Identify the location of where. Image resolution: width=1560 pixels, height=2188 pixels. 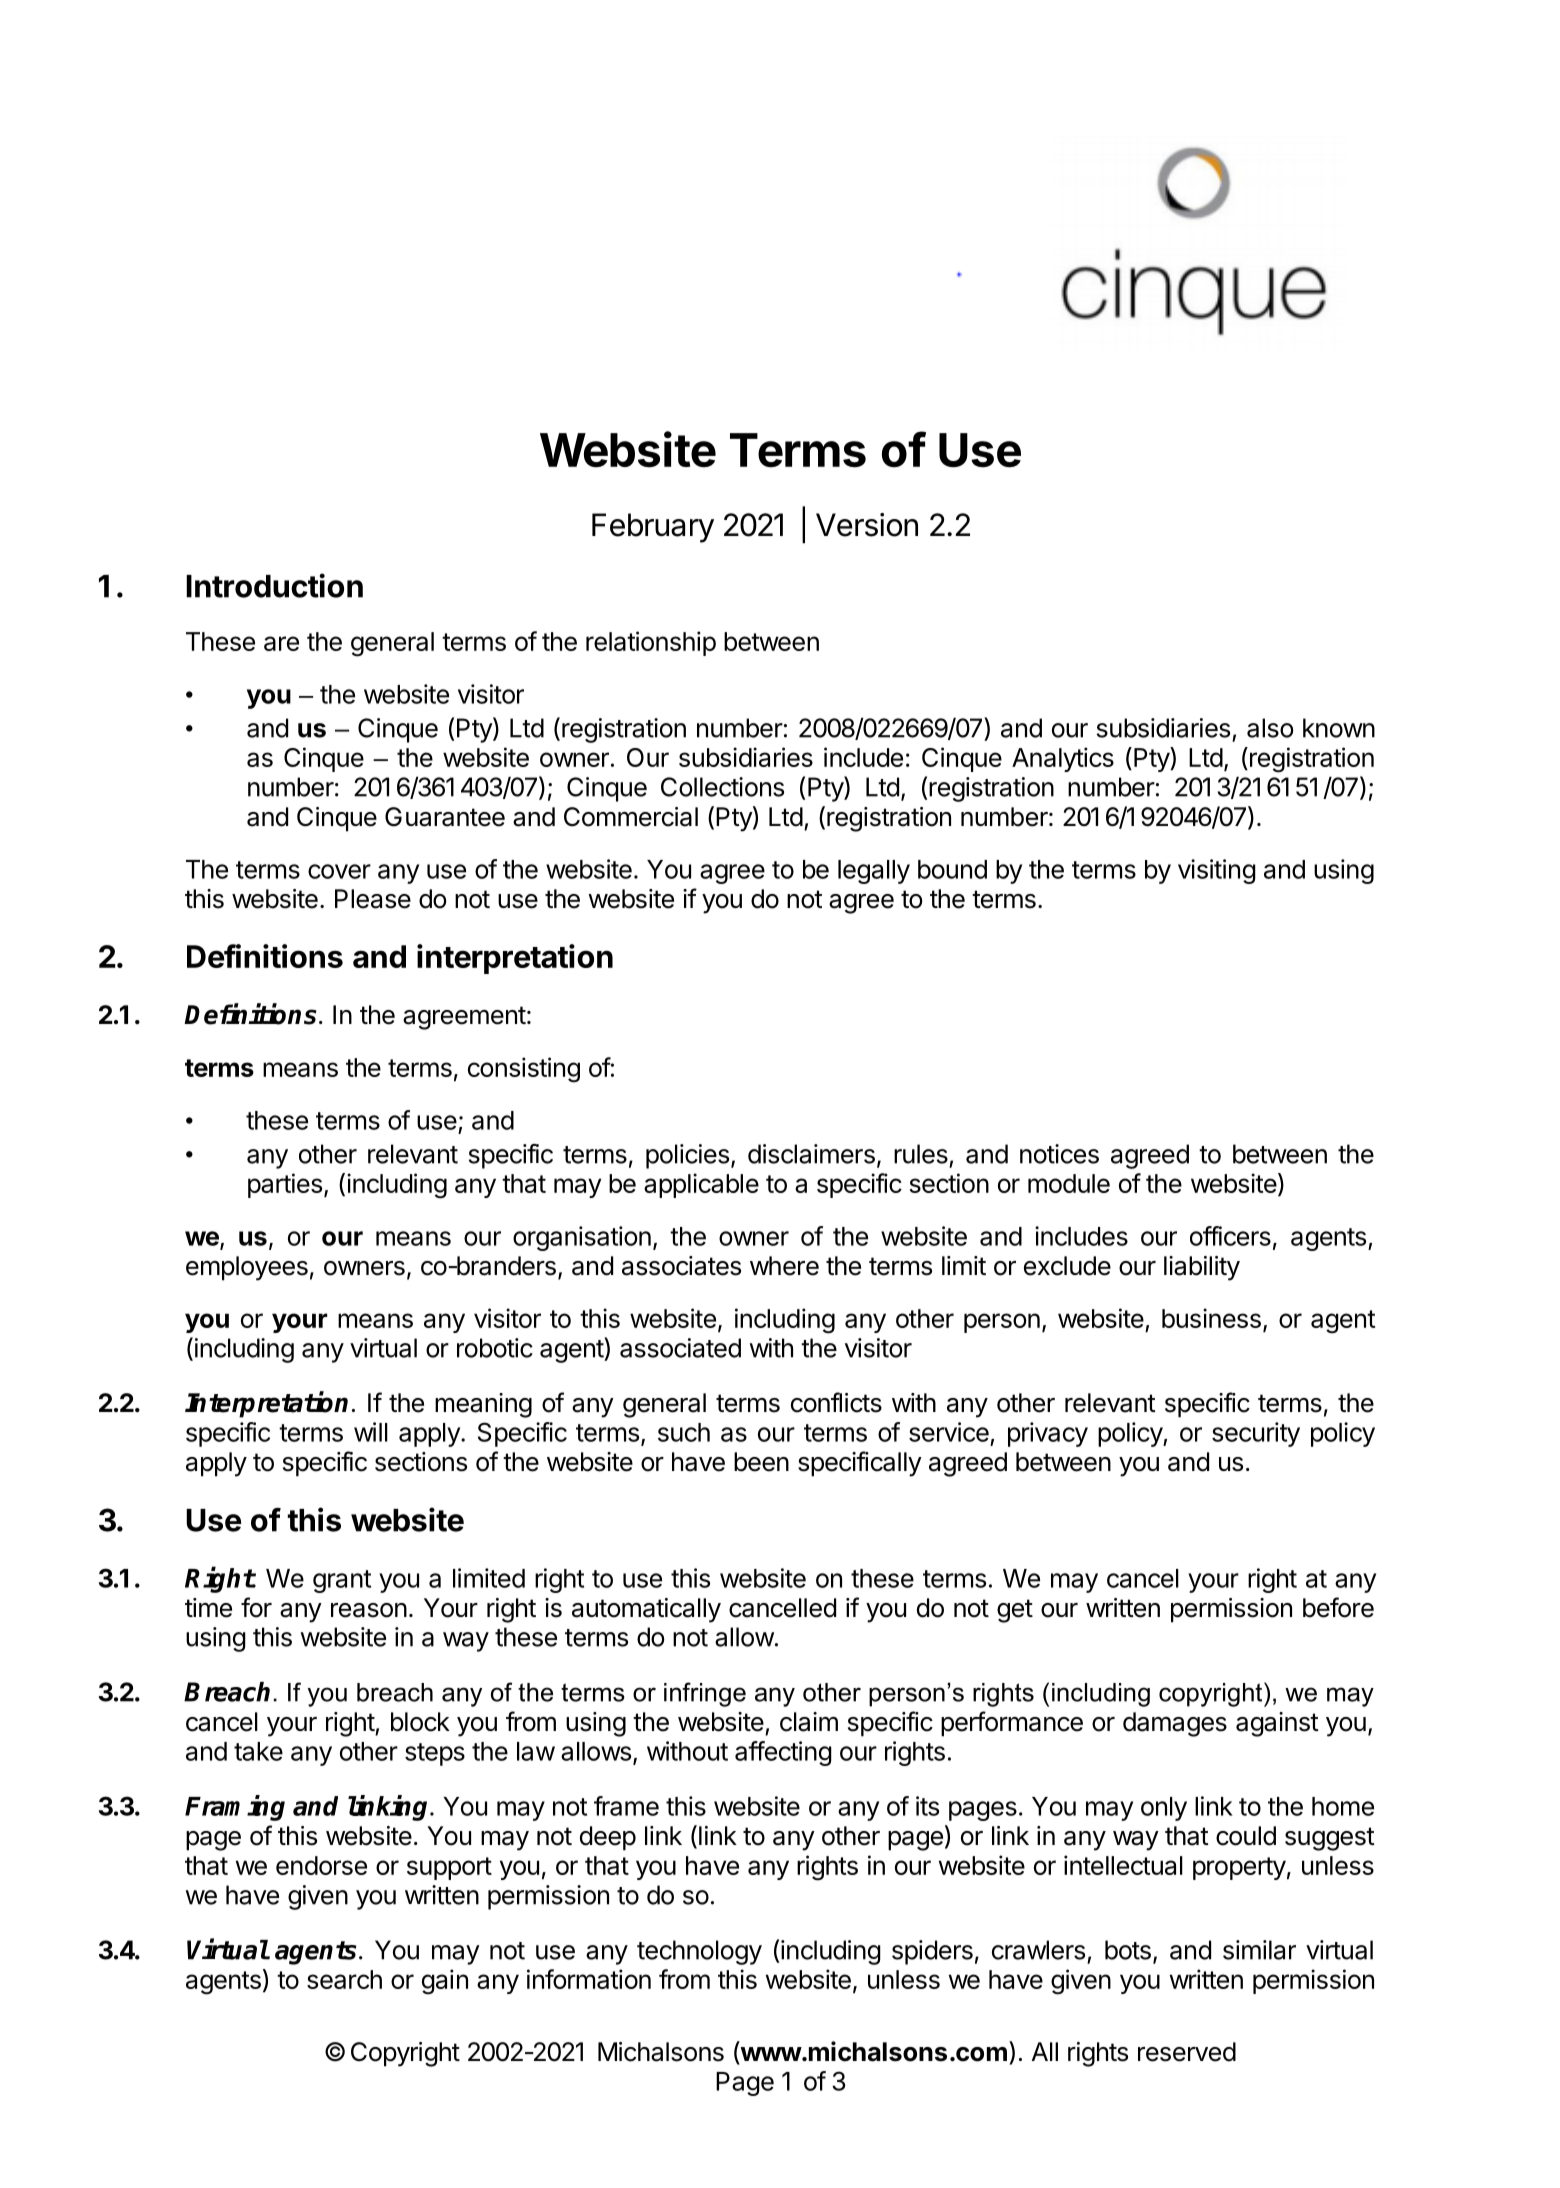
(784, 1266).
